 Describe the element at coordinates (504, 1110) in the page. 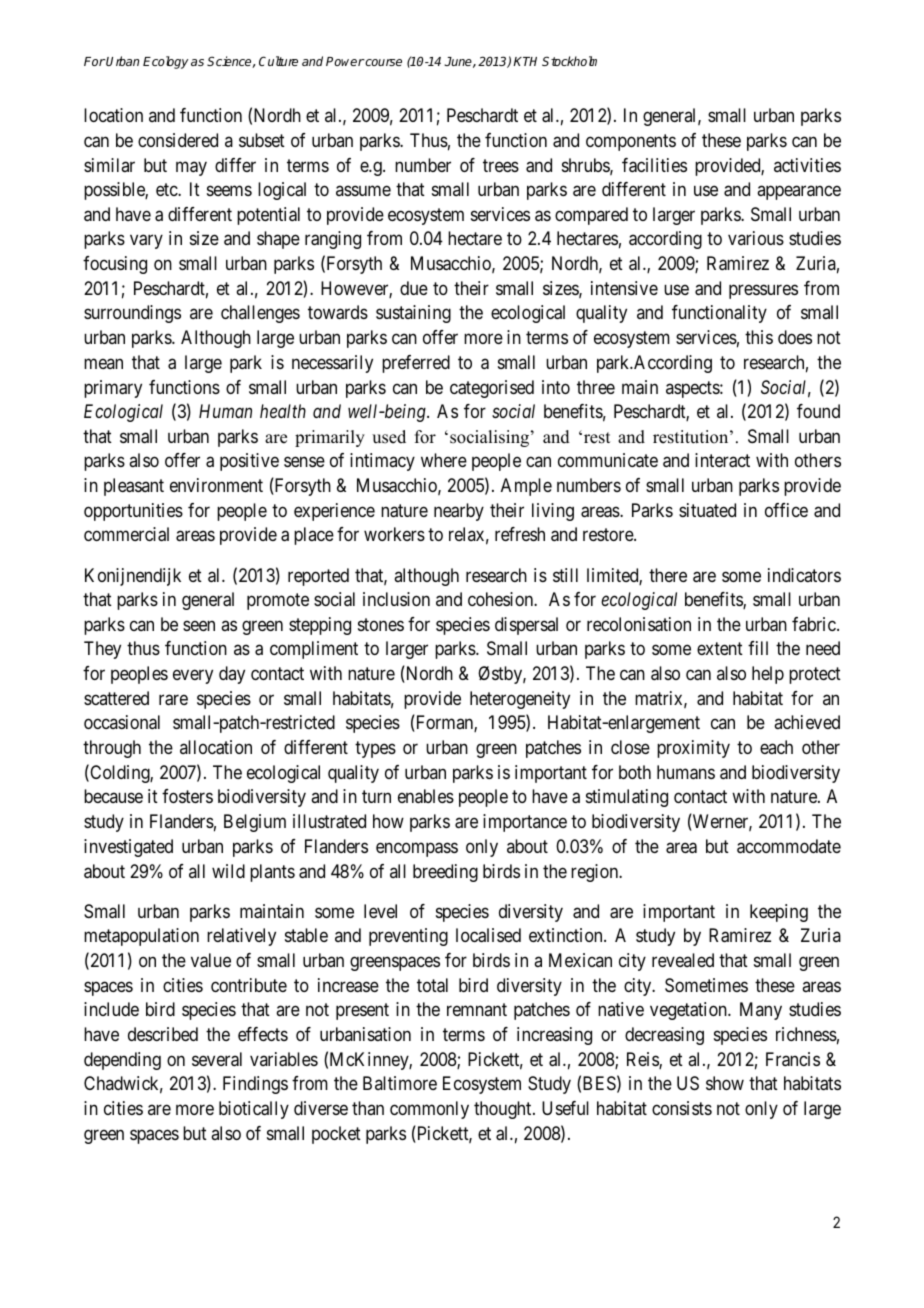

I see `thought` at that location.
